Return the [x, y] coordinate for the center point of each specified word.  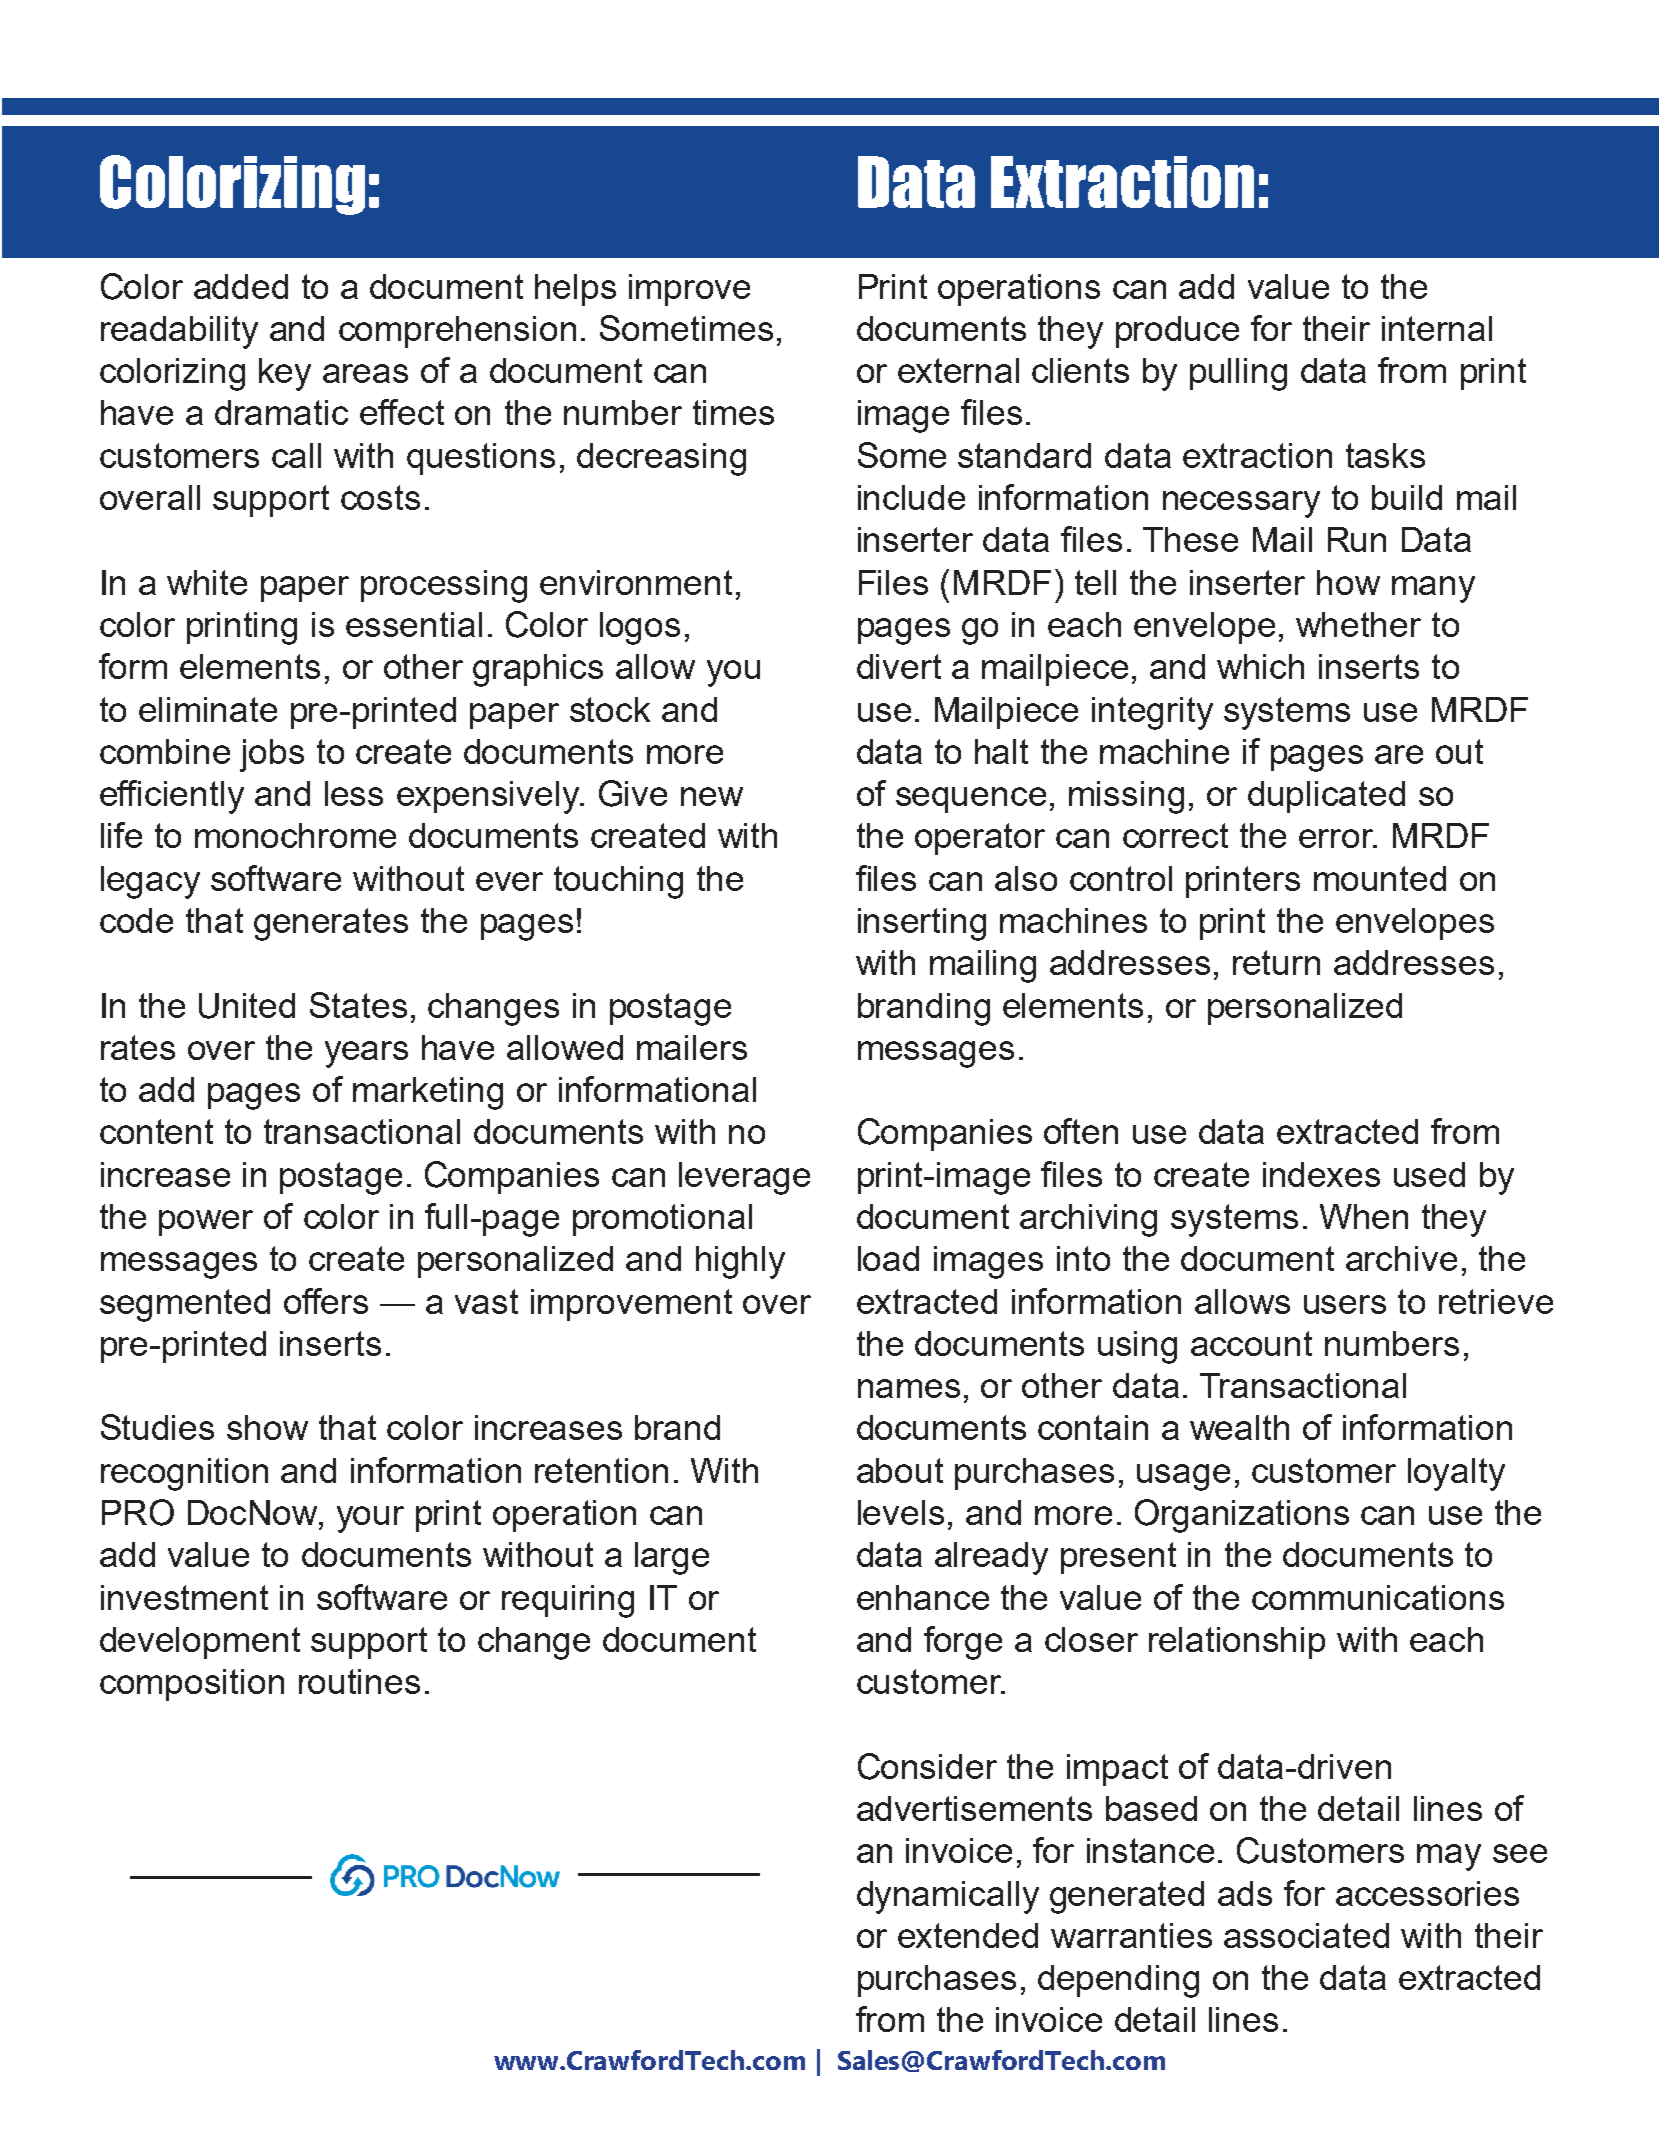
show [267, 1427]
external [958, 370]
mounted [1380, 878]
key [285, 374]
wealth [1239, 1427]
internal [1437, 328]
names [909, 1388]
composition [192, 1685]
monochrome [295, 835]
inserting [922, 924]
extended [968, 1935]
